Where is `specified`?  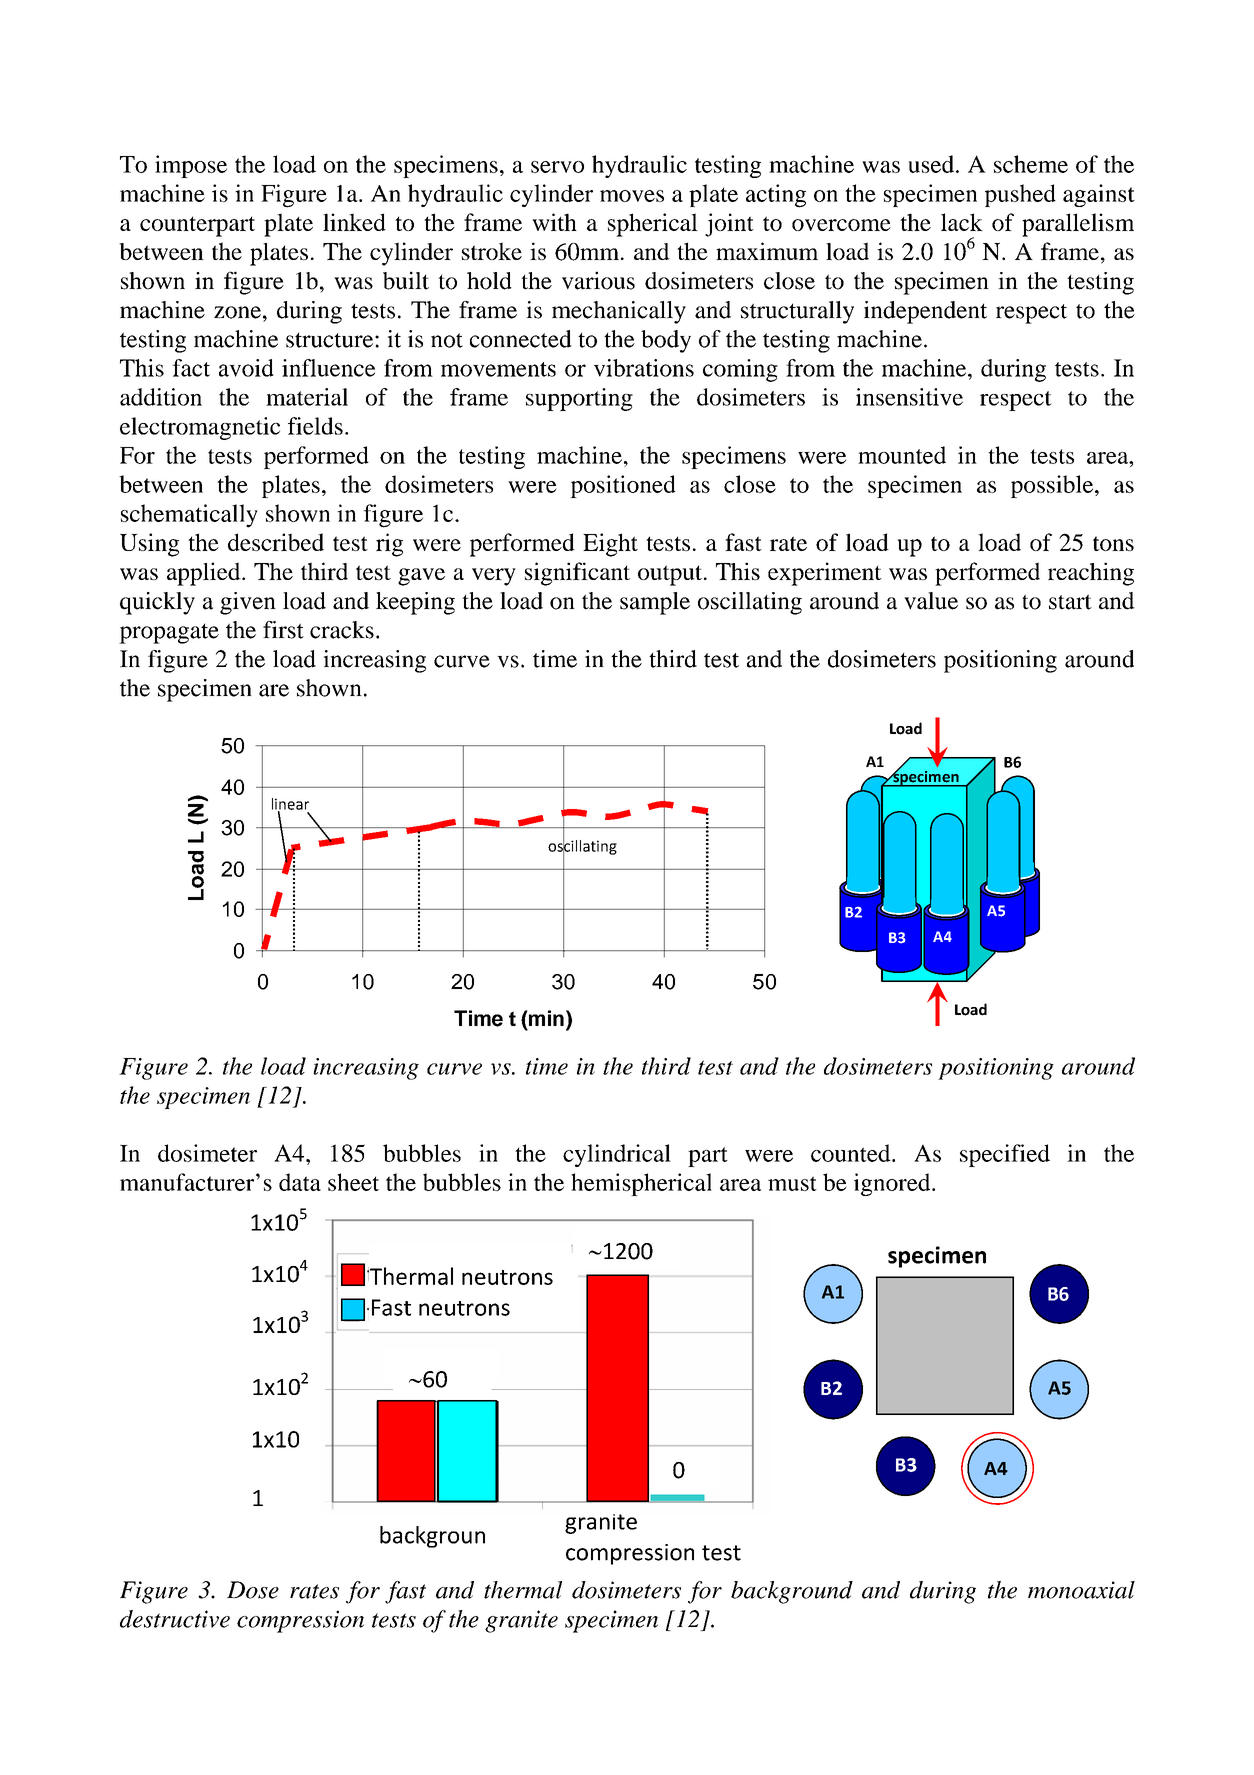 specified is located at coordinates (1005, 1155).
